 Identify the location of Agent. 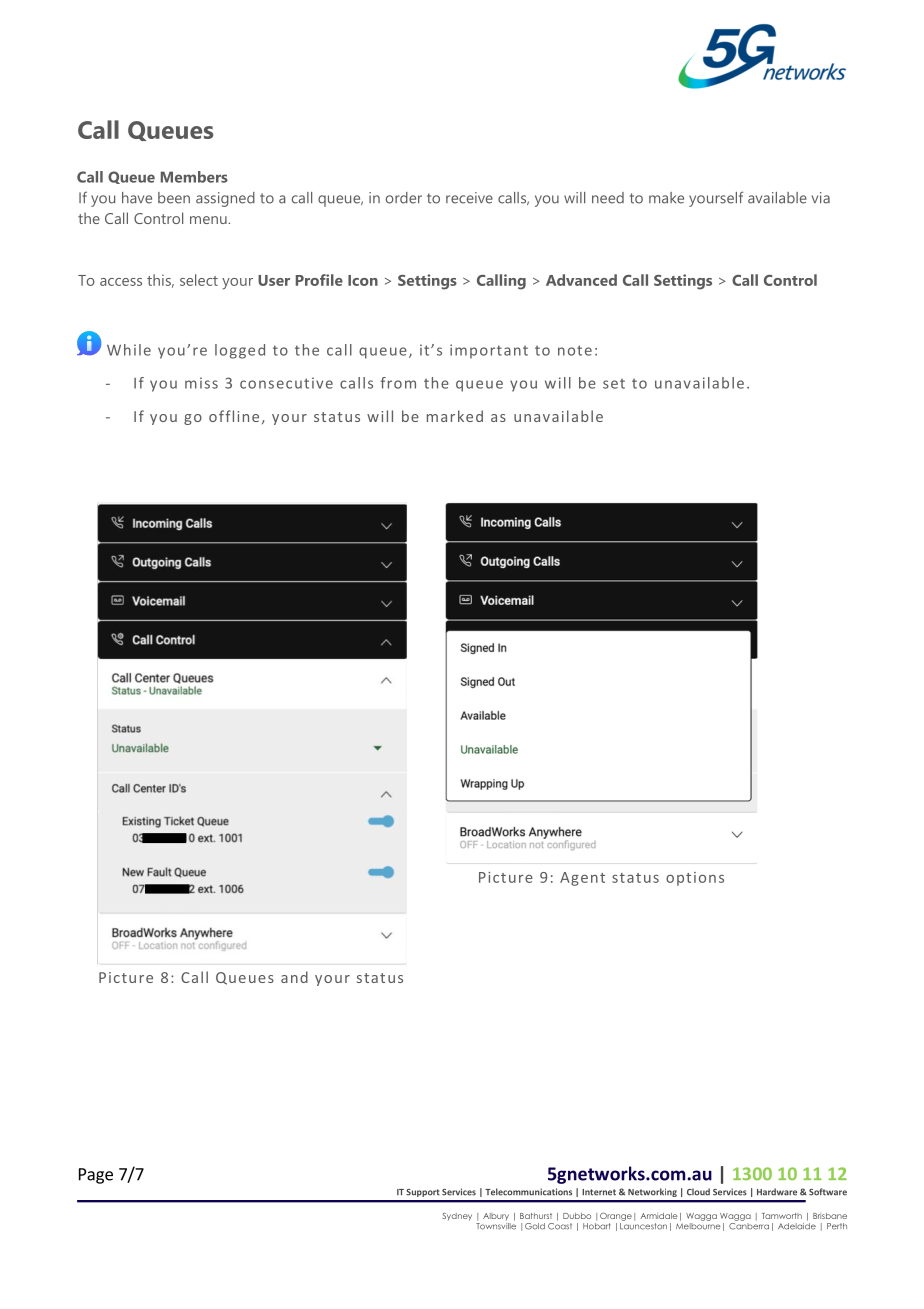
(582, 879).
